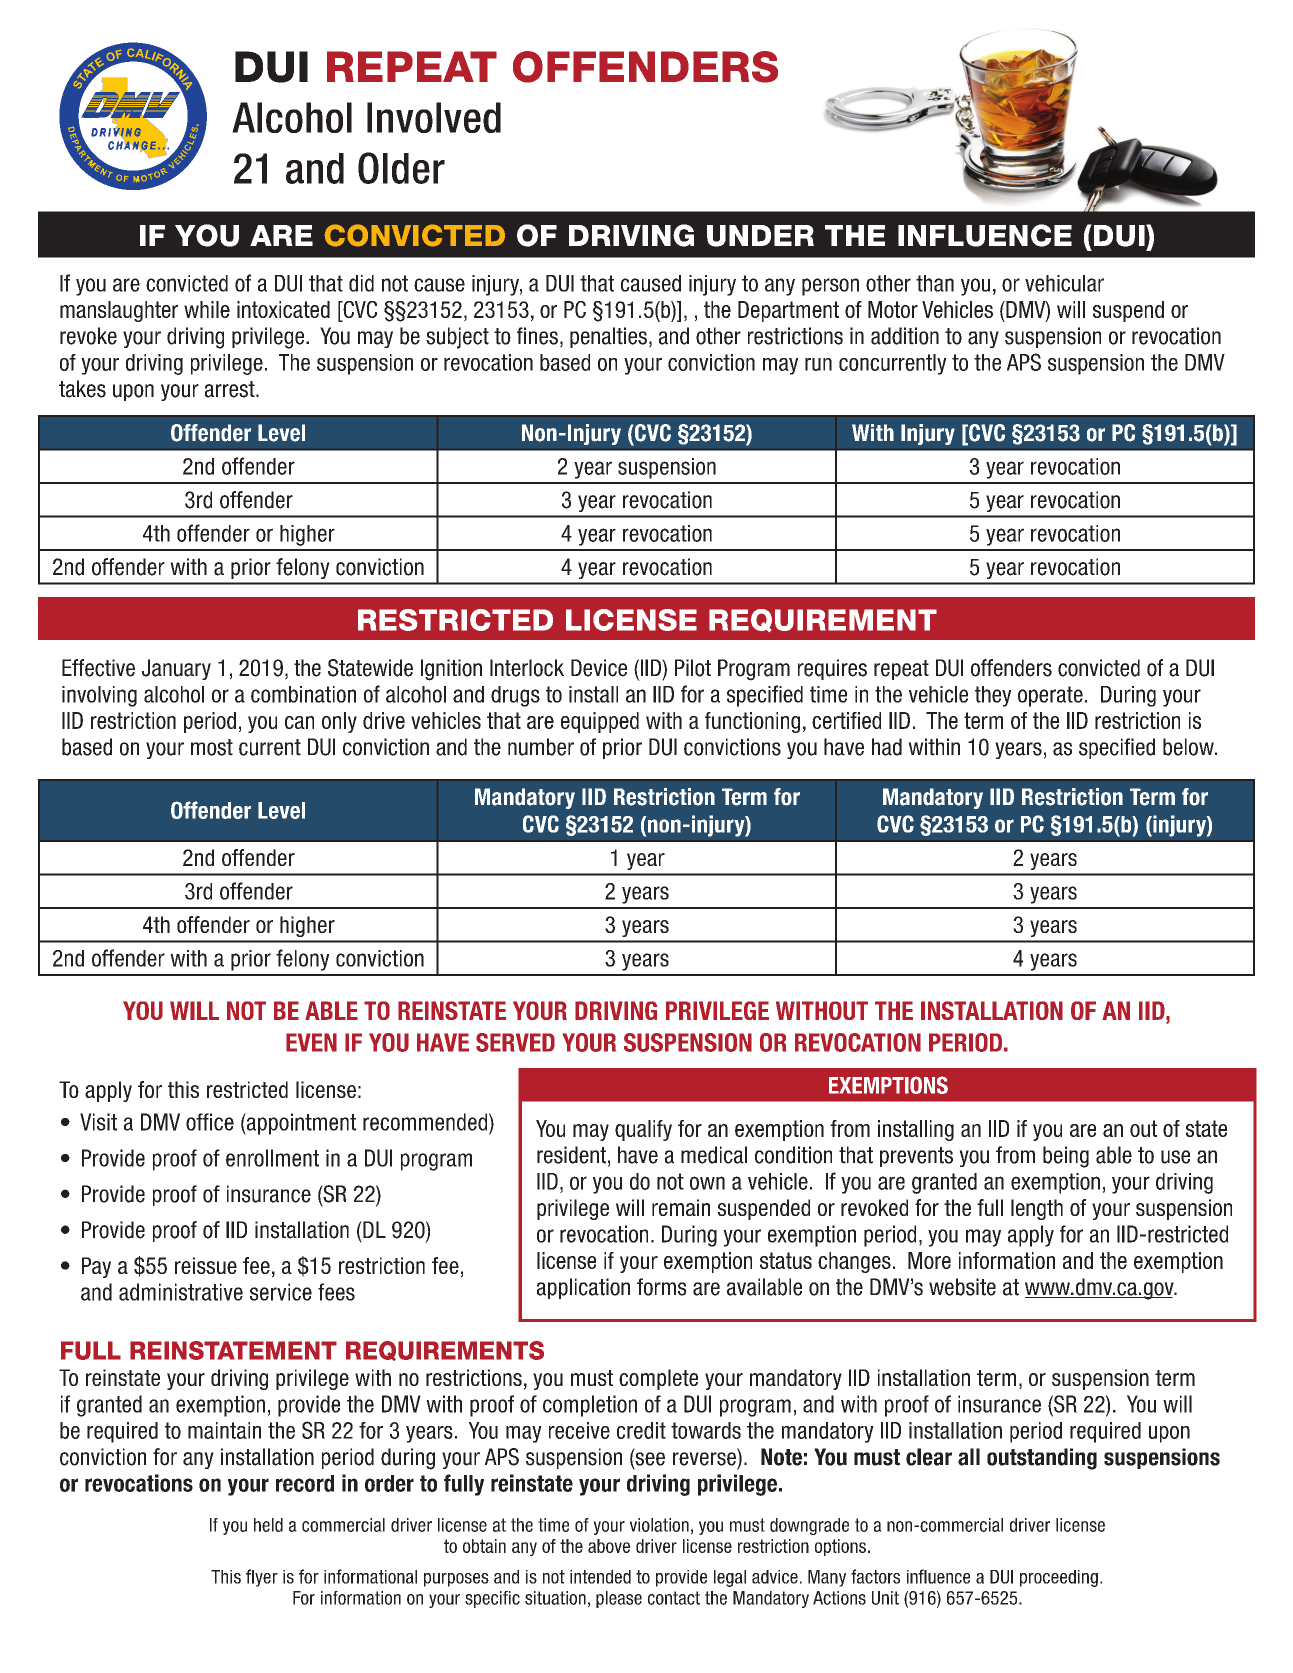 This document has height=1673, width=1293. Describe the element at coordinates (212, 747) in the document. I see `most` at that location.
